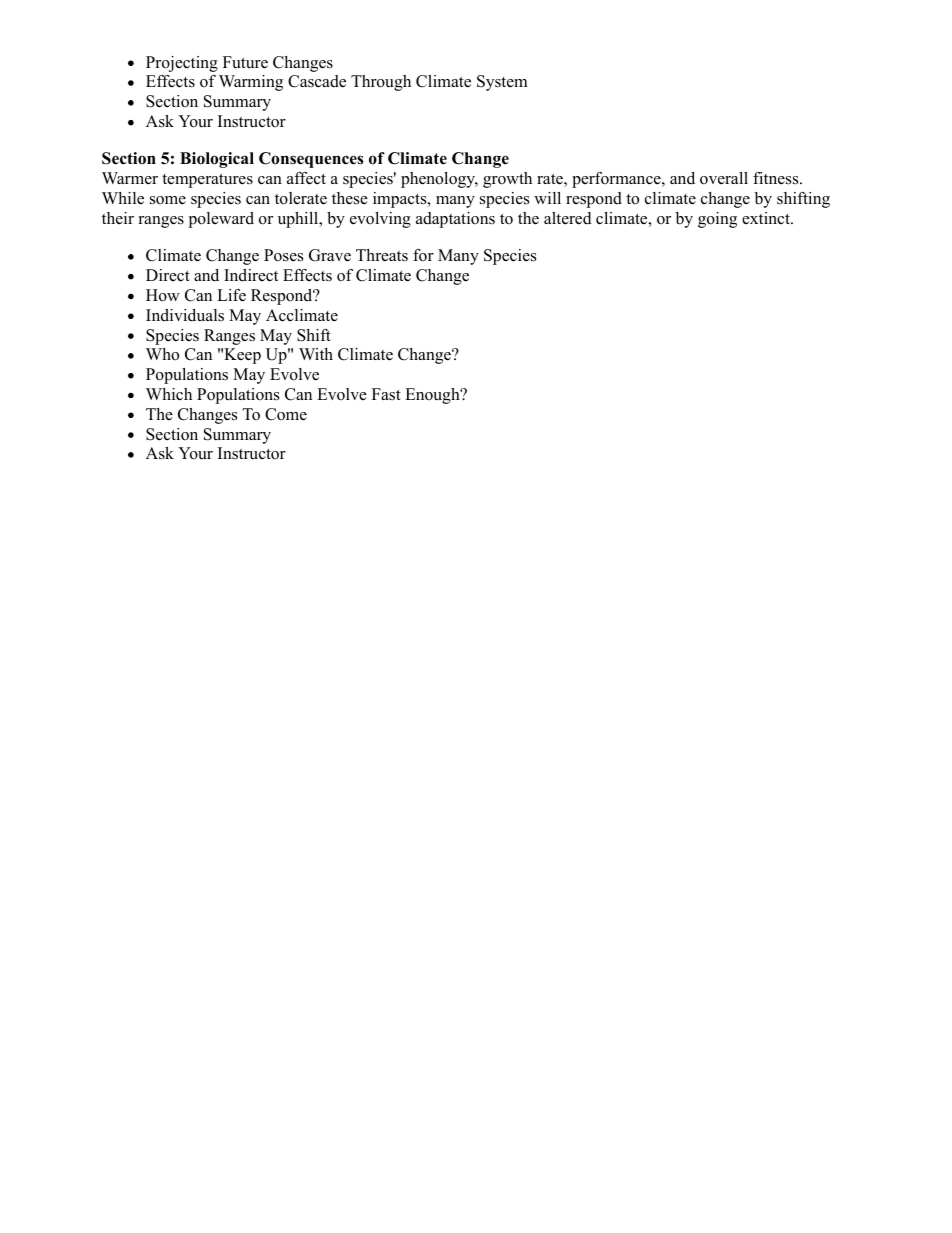  Describe the element at coordinates (381, 83) in the page. I see `Through` at that location.
